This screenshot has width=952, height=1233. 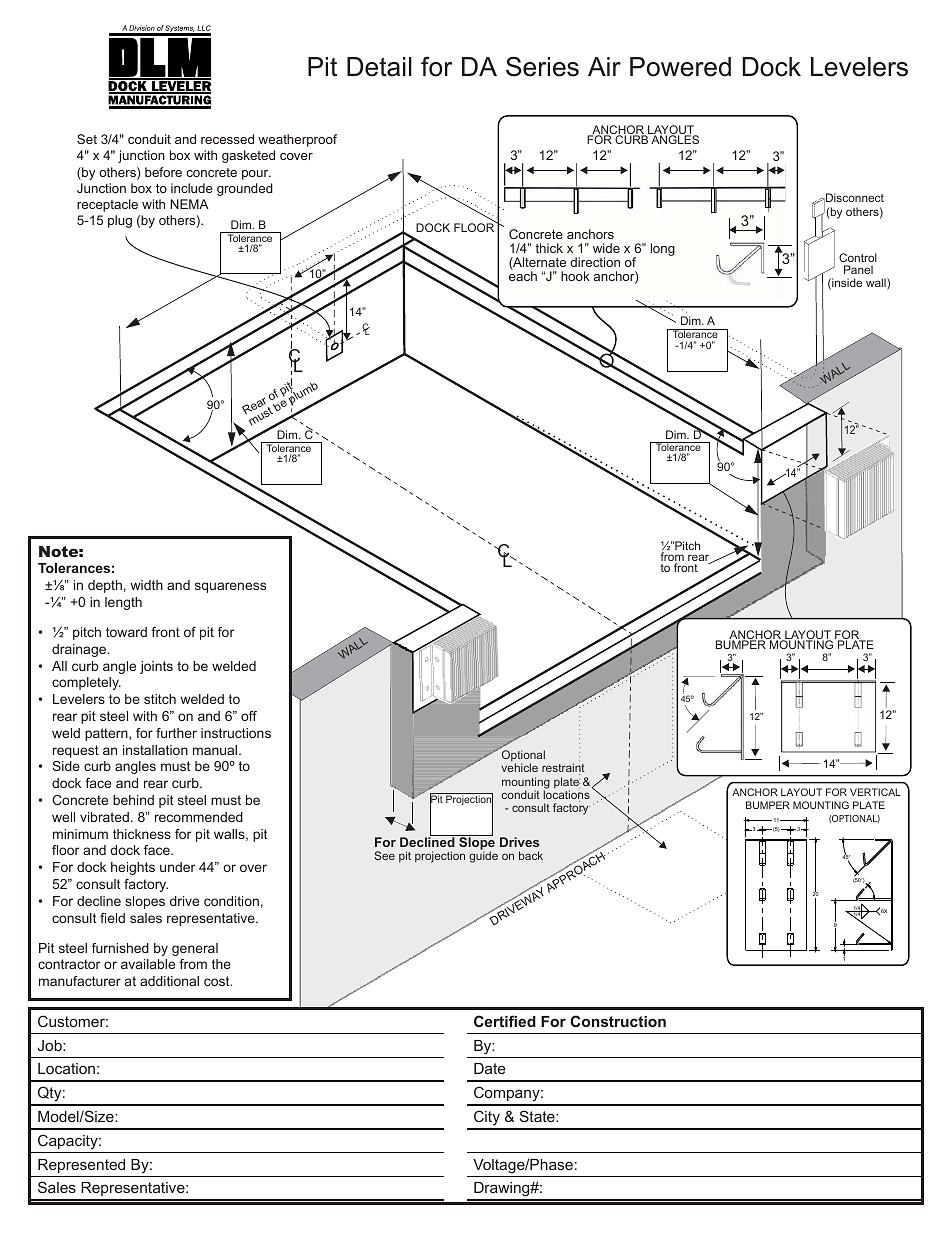 I want to click on State, so click(x=538, y=1116).
